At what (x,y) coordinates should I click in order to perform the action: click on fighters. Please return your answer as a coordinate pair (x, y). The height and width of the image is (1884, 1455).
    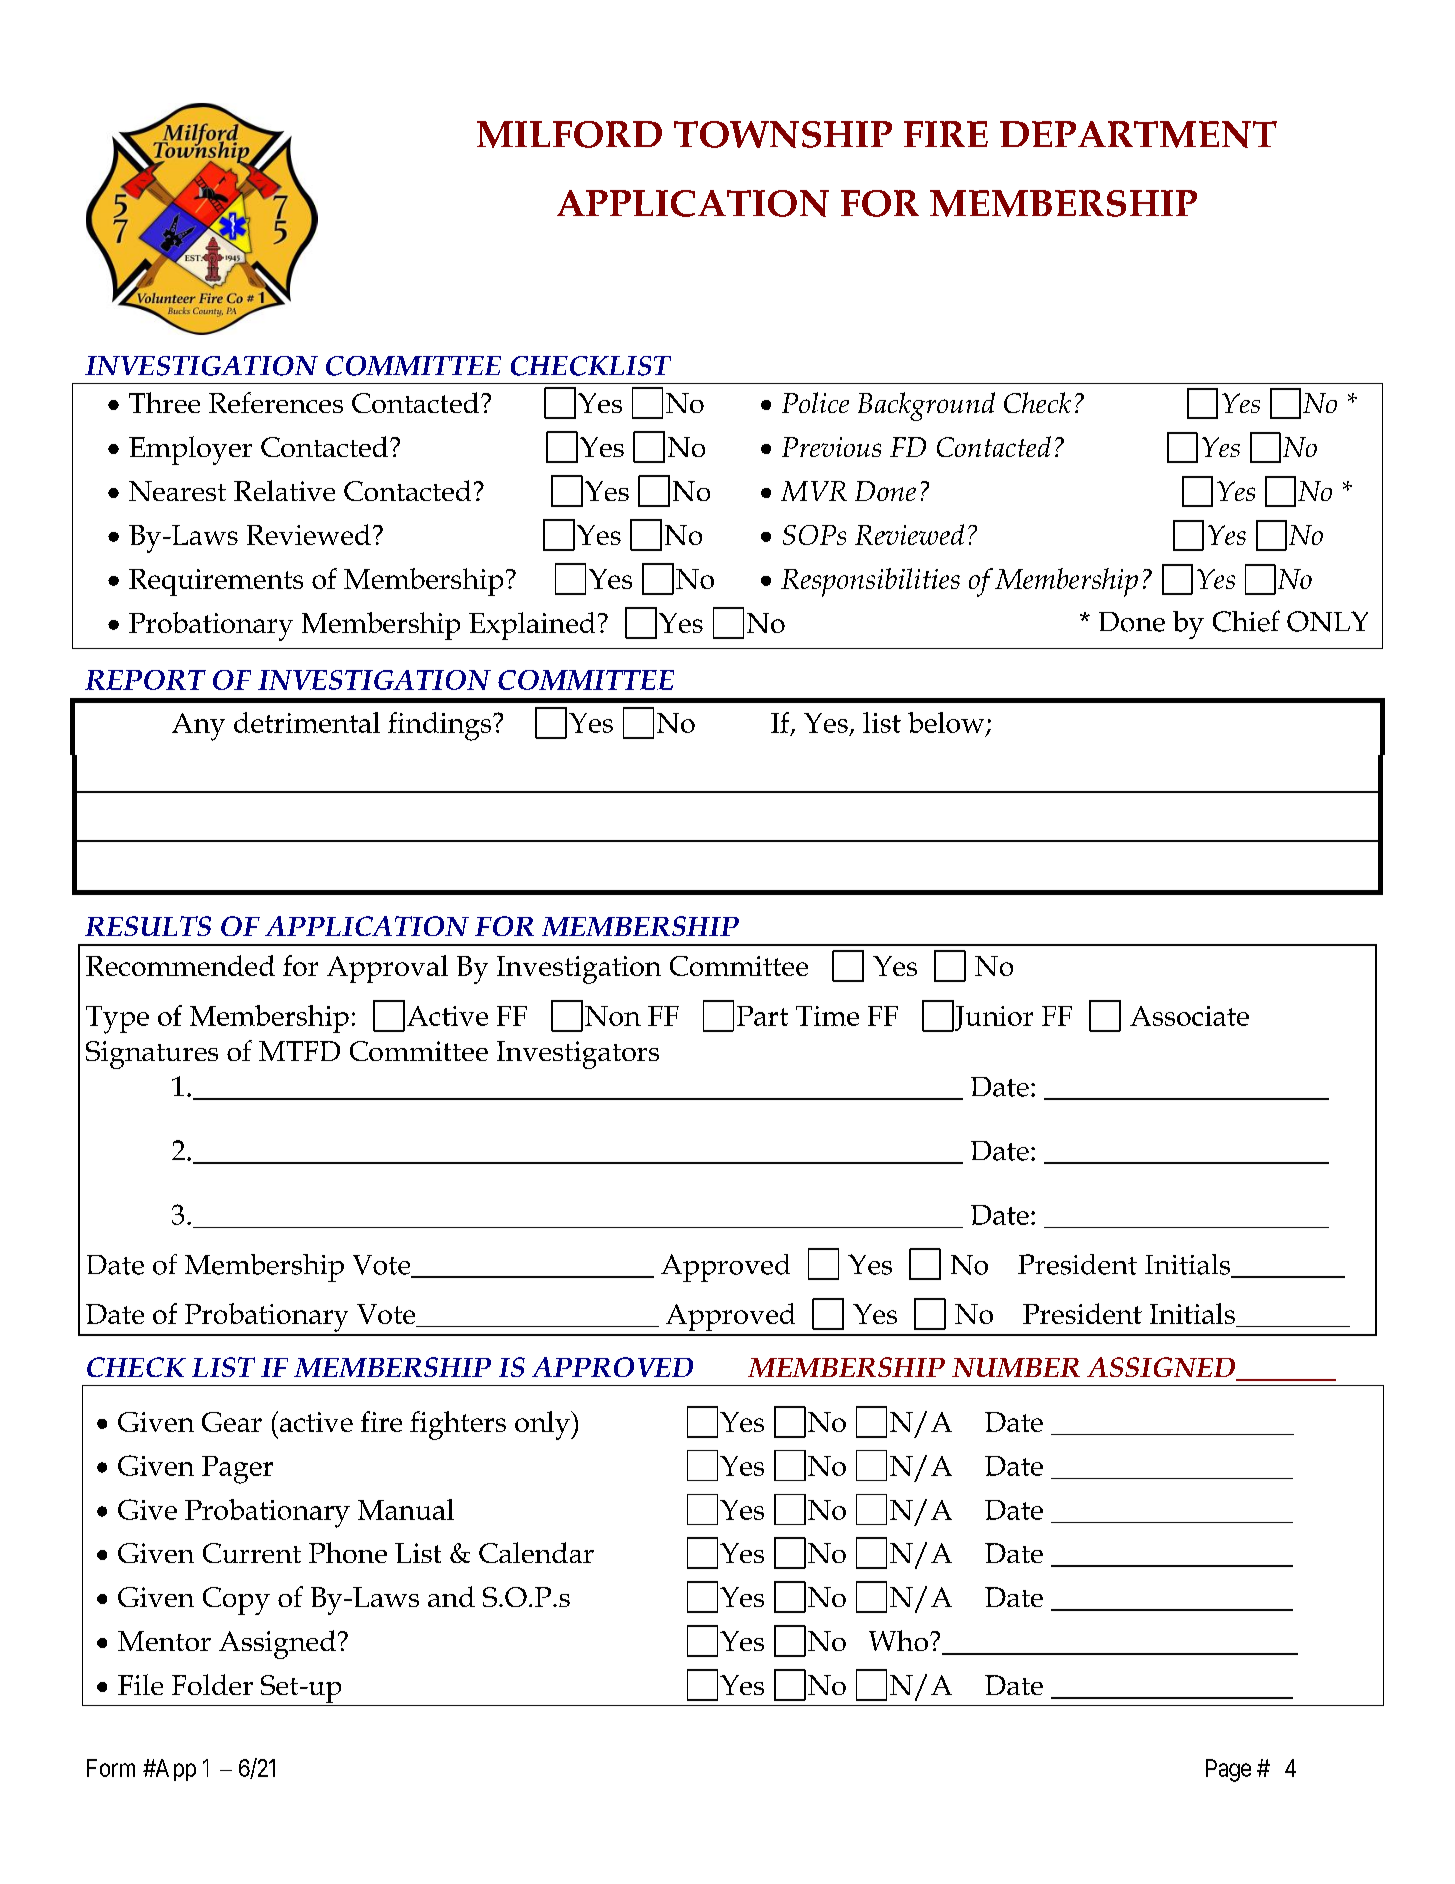
    Looking at the image, I should click on (458, 1425).
